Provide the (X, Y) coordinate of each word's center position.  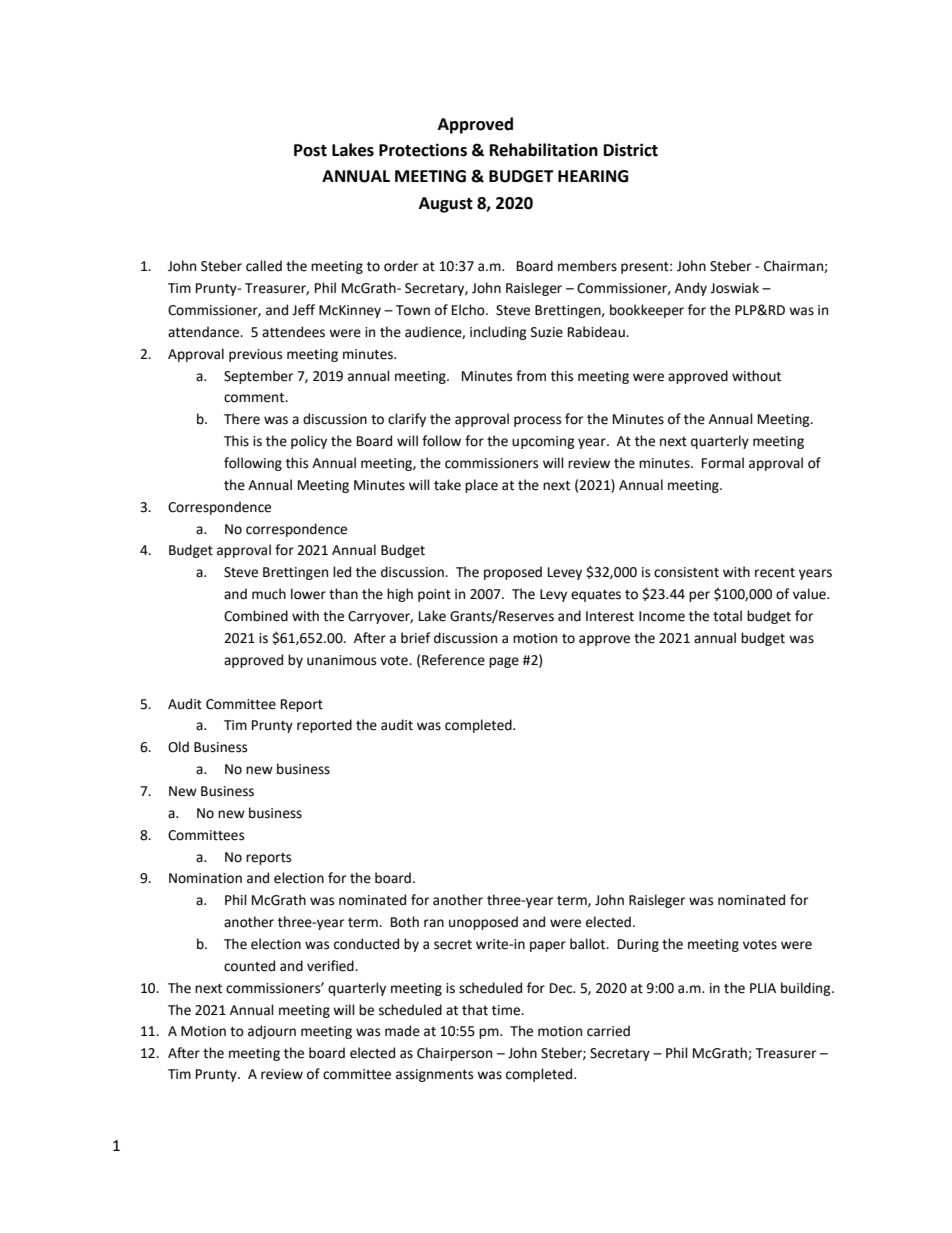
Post (310, 150)
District (631, 150)
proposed (513, 573)
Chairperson (454, 1054)
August (446, 205)
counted (249, 966)
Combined (256, 616)
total (727, 616)
